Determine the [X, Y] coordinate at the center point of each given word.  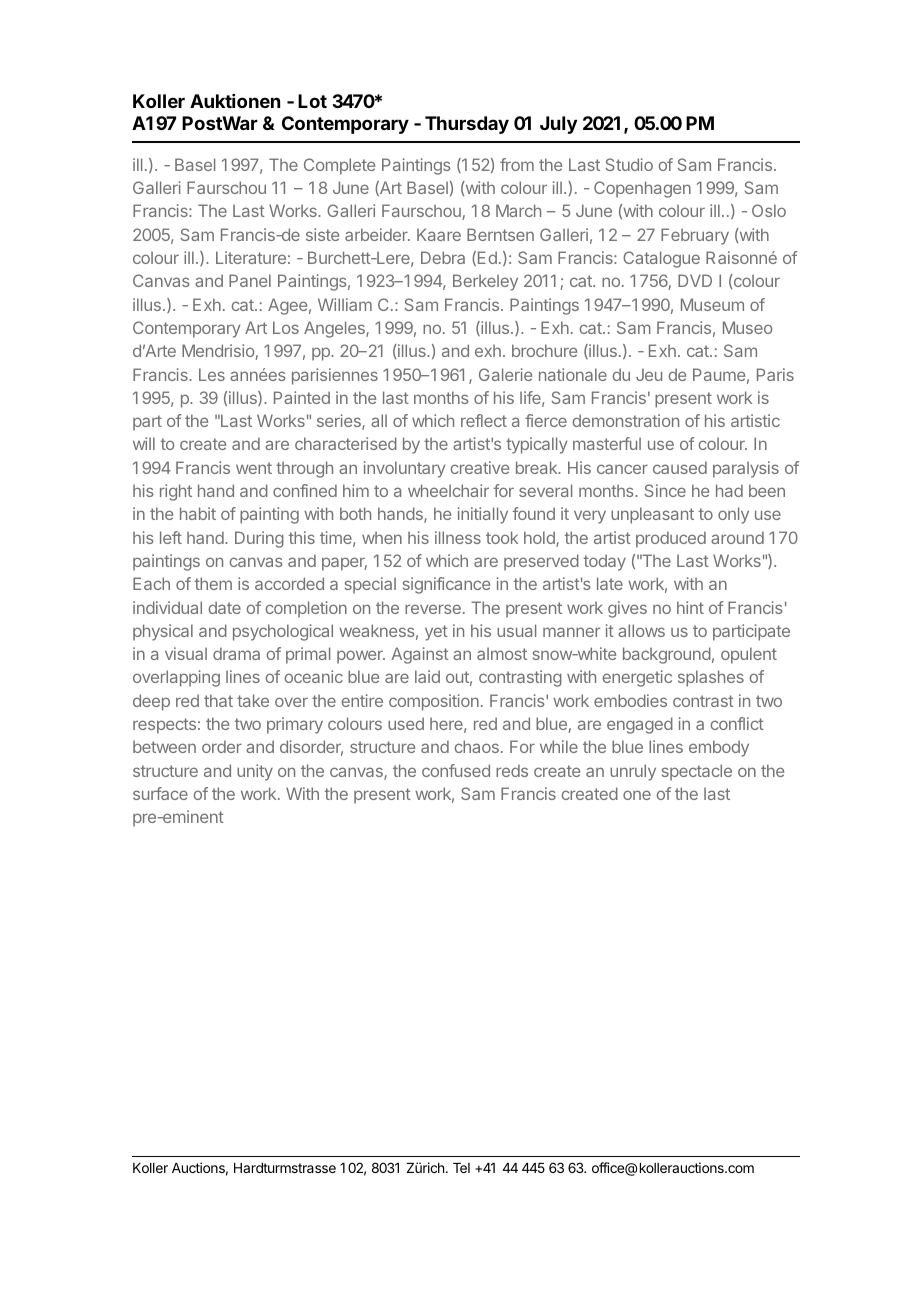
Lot [312, 101]
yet [436, 633]
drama [236, 653]
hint [690, 607]
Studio [629, 164]
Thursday [467, 125]
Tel [461, 1168]
